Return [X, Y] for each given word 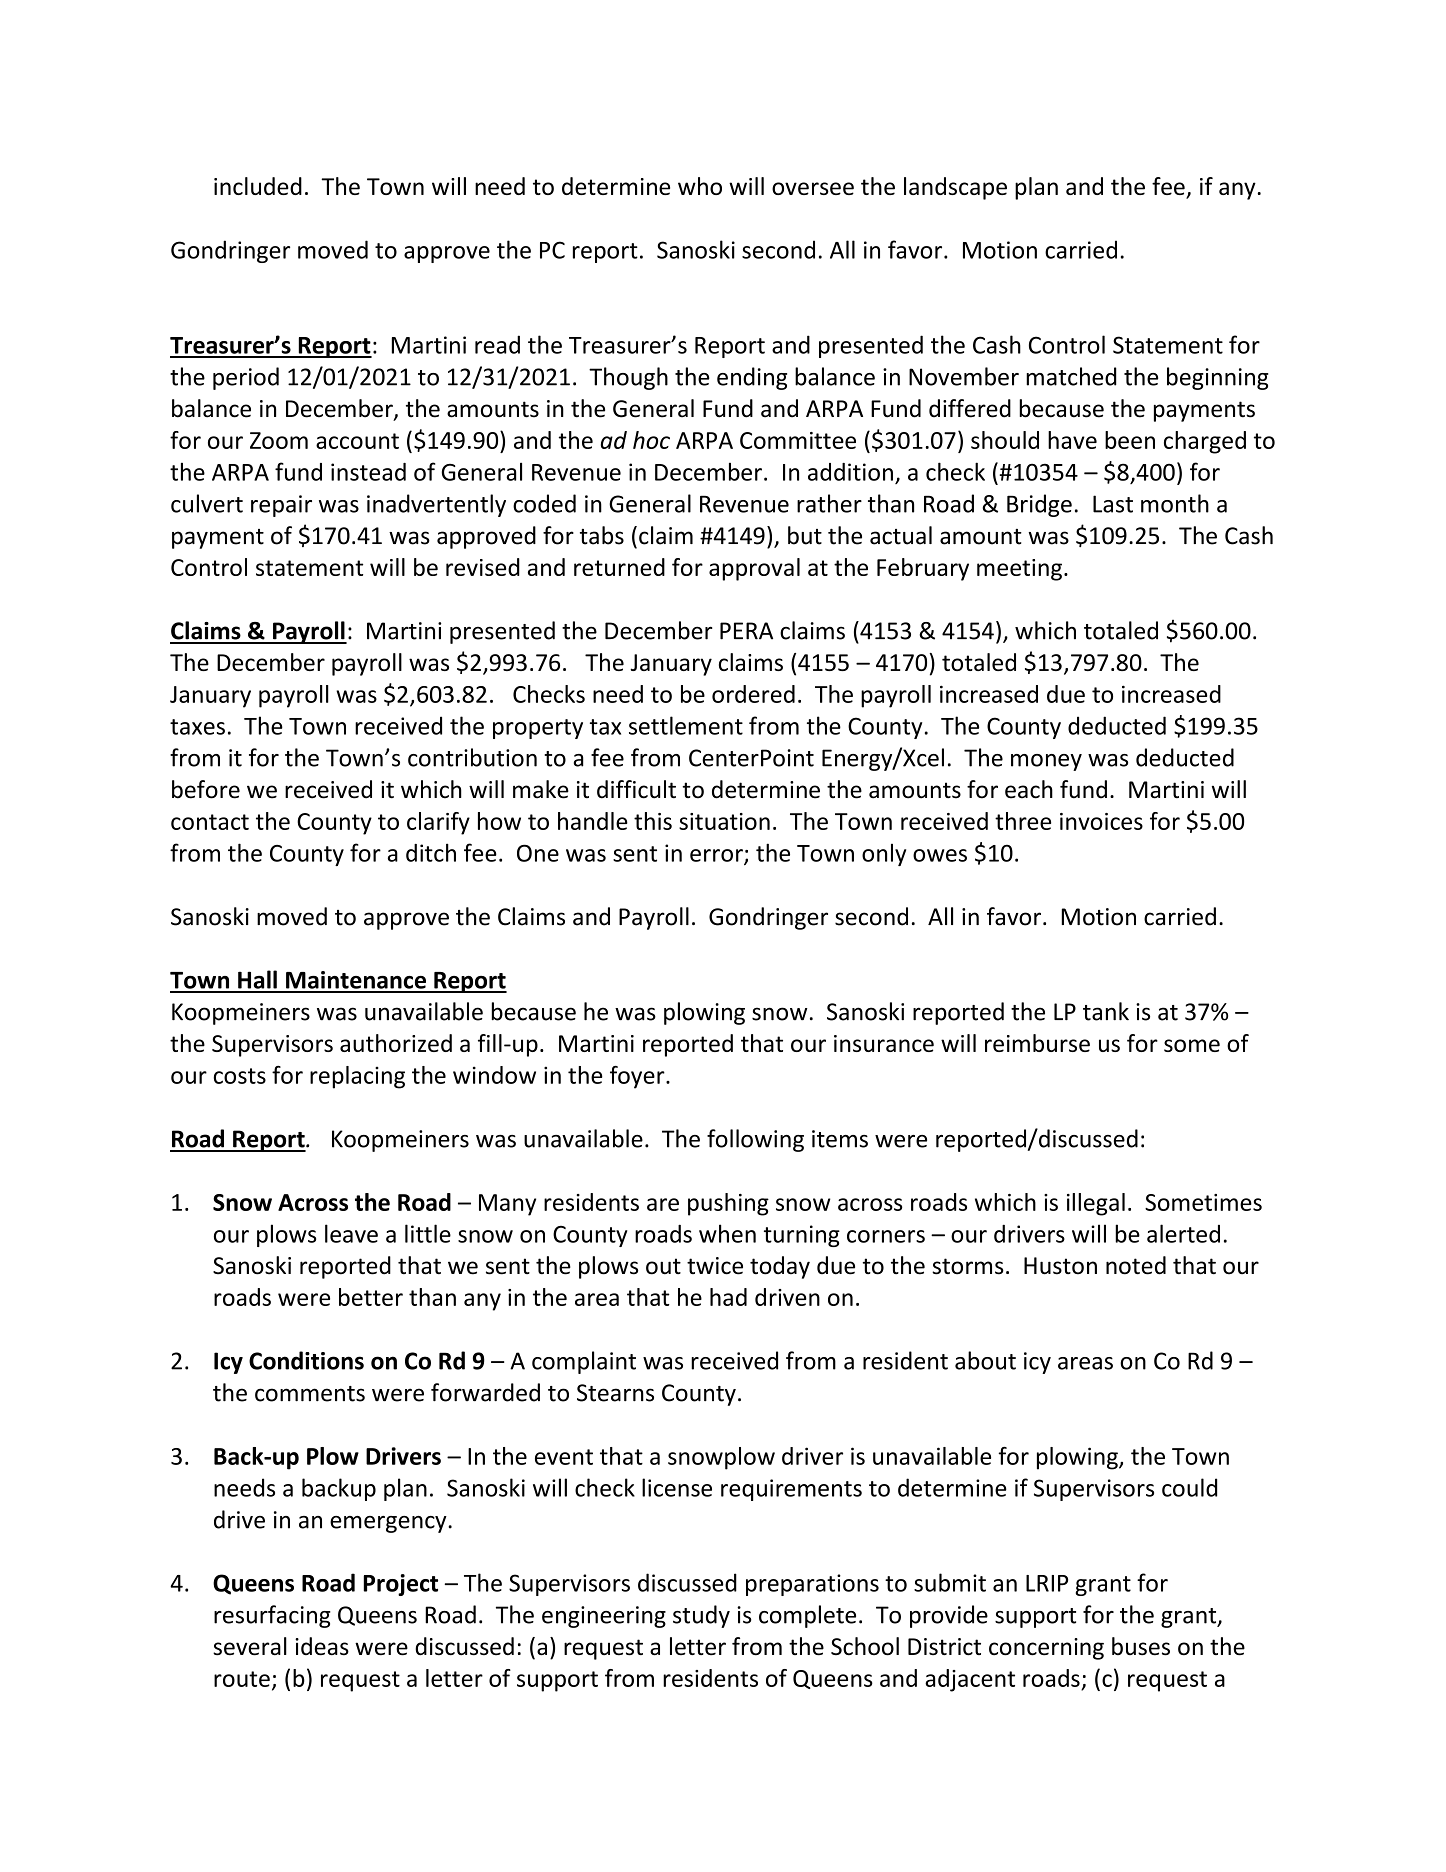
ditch [431, 852]
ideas [322, 1646]
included [258, 186]
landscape [955, 188]
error [717, 856]
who [700, 186]
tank [1106, 1011]
